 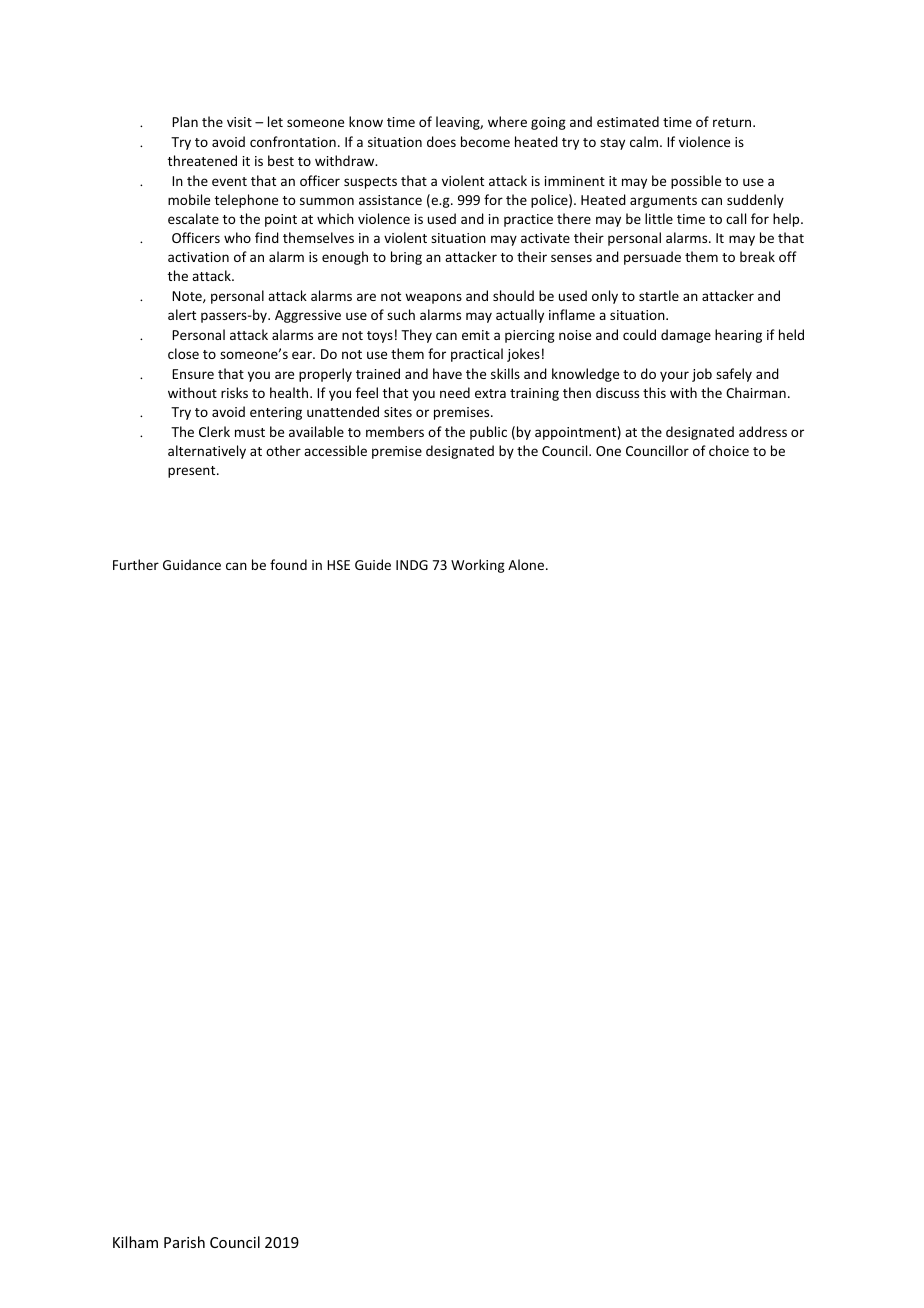 I want to click on Guidance, so click(x=192, y=564).
